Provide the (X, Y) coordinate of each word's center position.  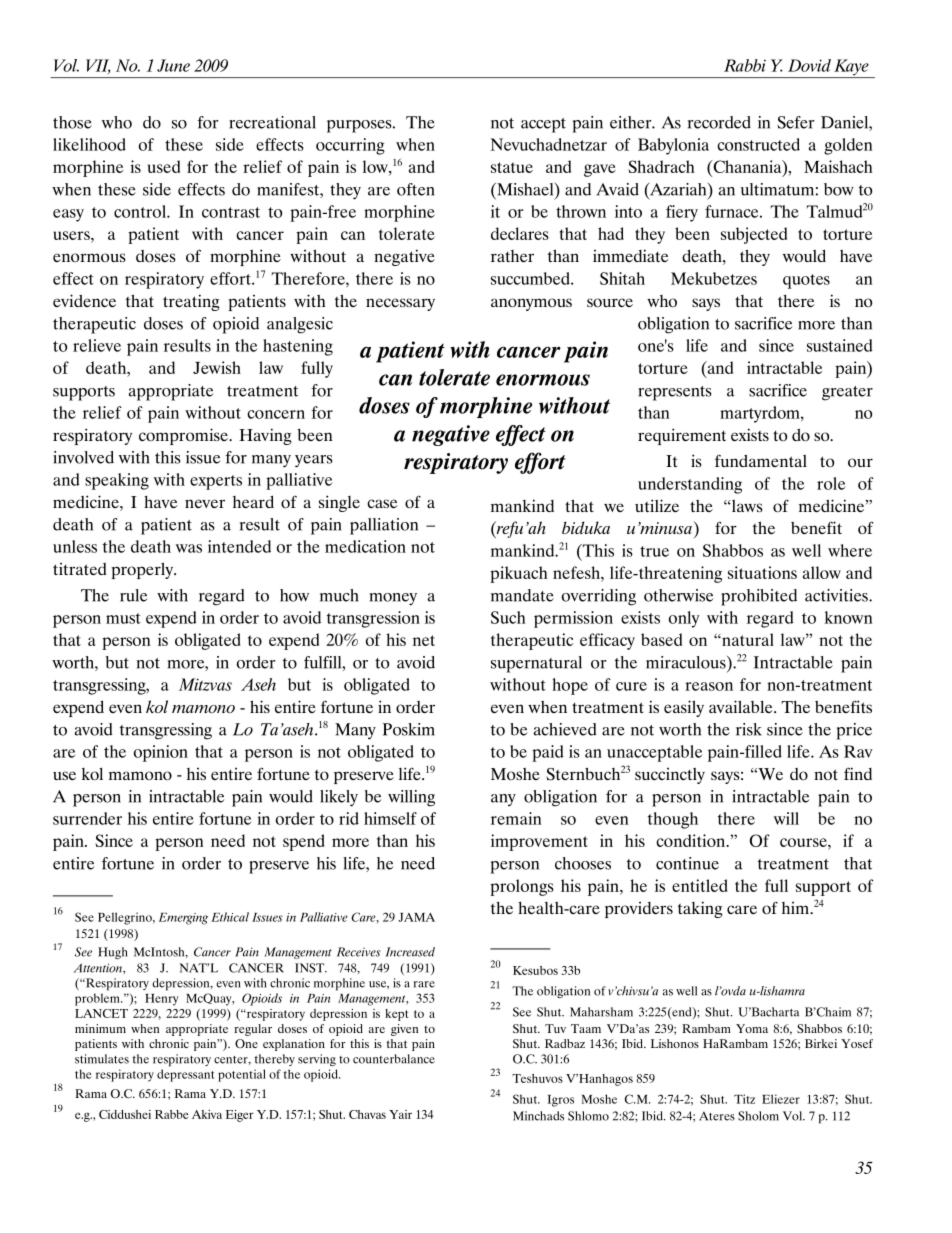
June (173, 65)
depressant (185, 1075)
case (382, 503)
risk (749, 729)
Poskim (408, 729)
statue (512, 167)
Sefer (796, 122)
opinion (161, 753)
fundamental (761, 460)
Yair (400, 1114)
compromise (185, 436)
